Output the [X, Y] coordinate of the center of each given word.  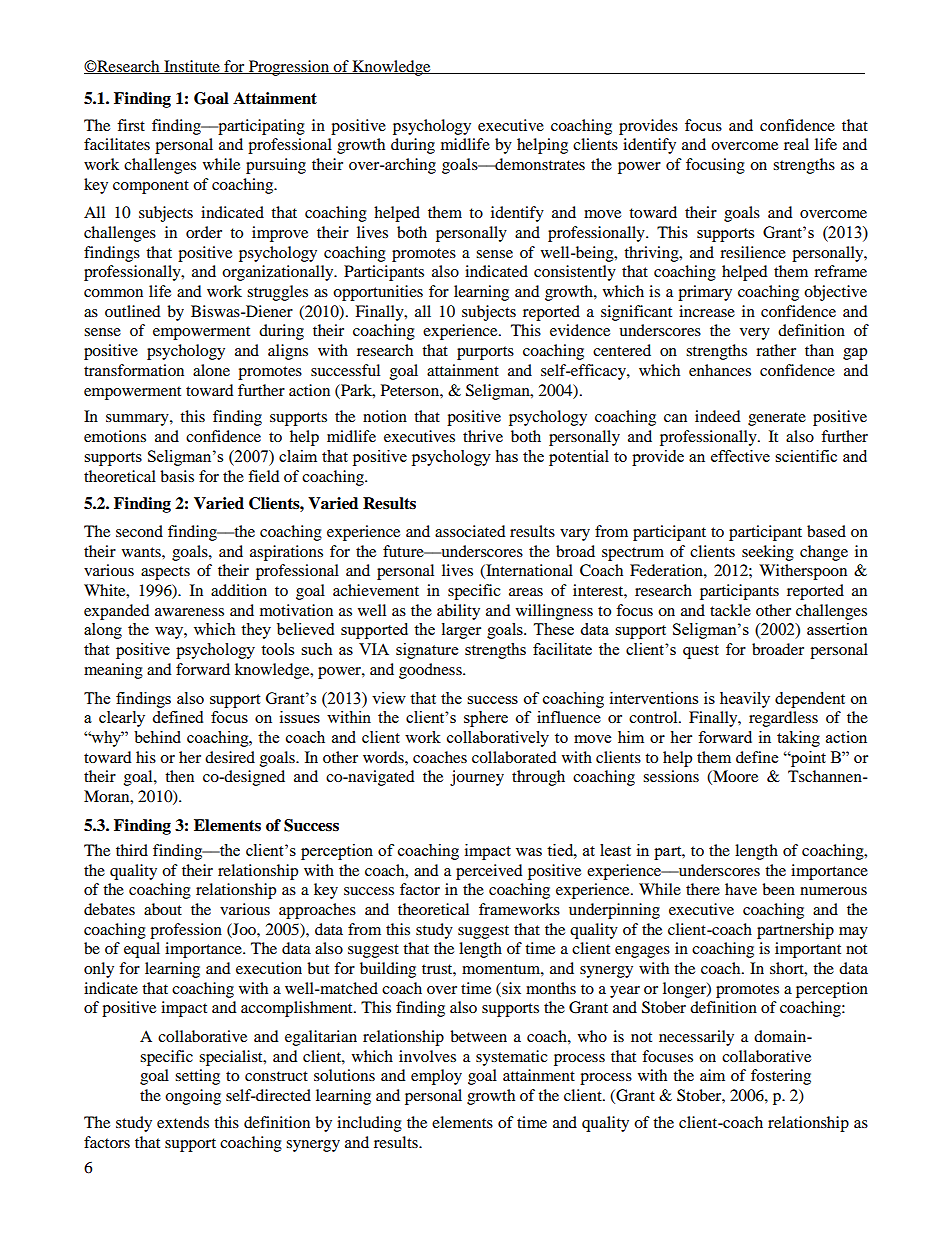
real [796, 144]
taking [798, 739]
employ [436, 1077]
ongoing [193, 1097]
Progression [289, 68]
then [179, 776]
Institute [192, 67]
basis [177, 476]
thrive [483, 436]
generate [777, 419]
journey [477, 778]
